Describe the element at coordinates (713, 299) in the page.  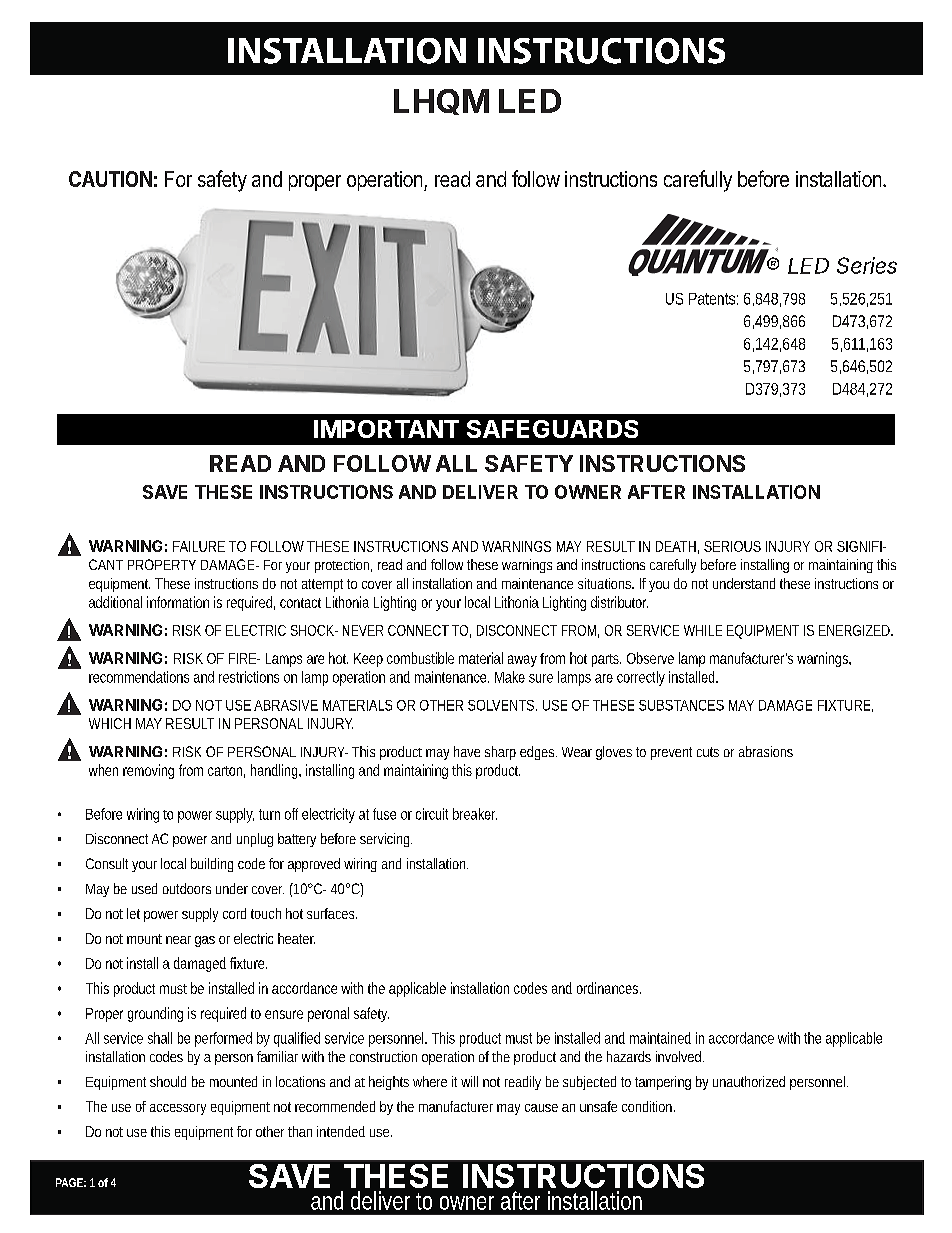
I see `Patents` at that location.
